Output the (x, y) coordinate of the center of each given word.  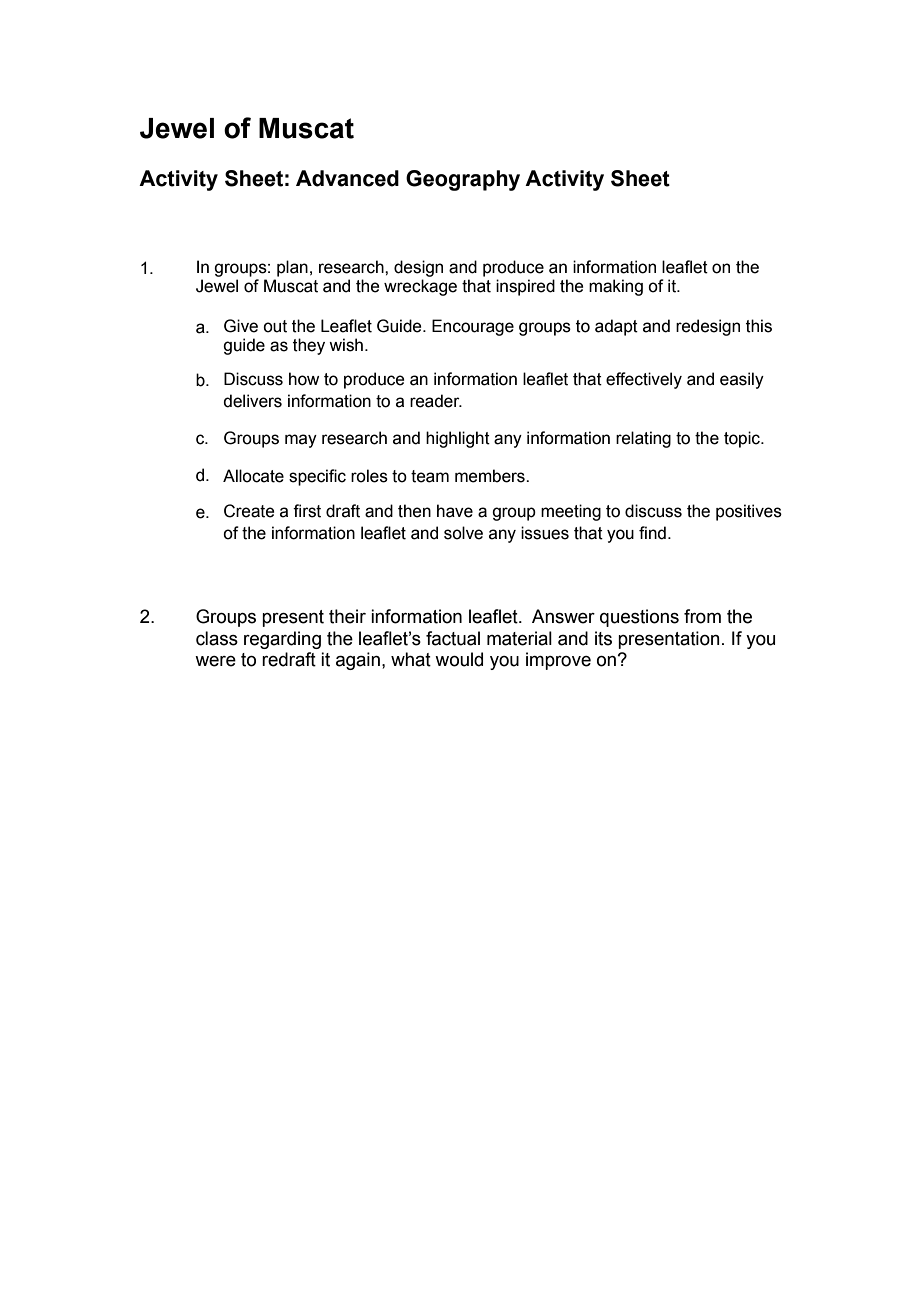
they (309, 346)
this (759, 326)
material (519, 638)
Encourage (473, 327)
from (702, 616)
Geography (463, 180)
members (491, 476)
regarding (282, 640)
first (307, 511)
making (616, 287)
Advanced (347, 178)
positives (749, 512)
